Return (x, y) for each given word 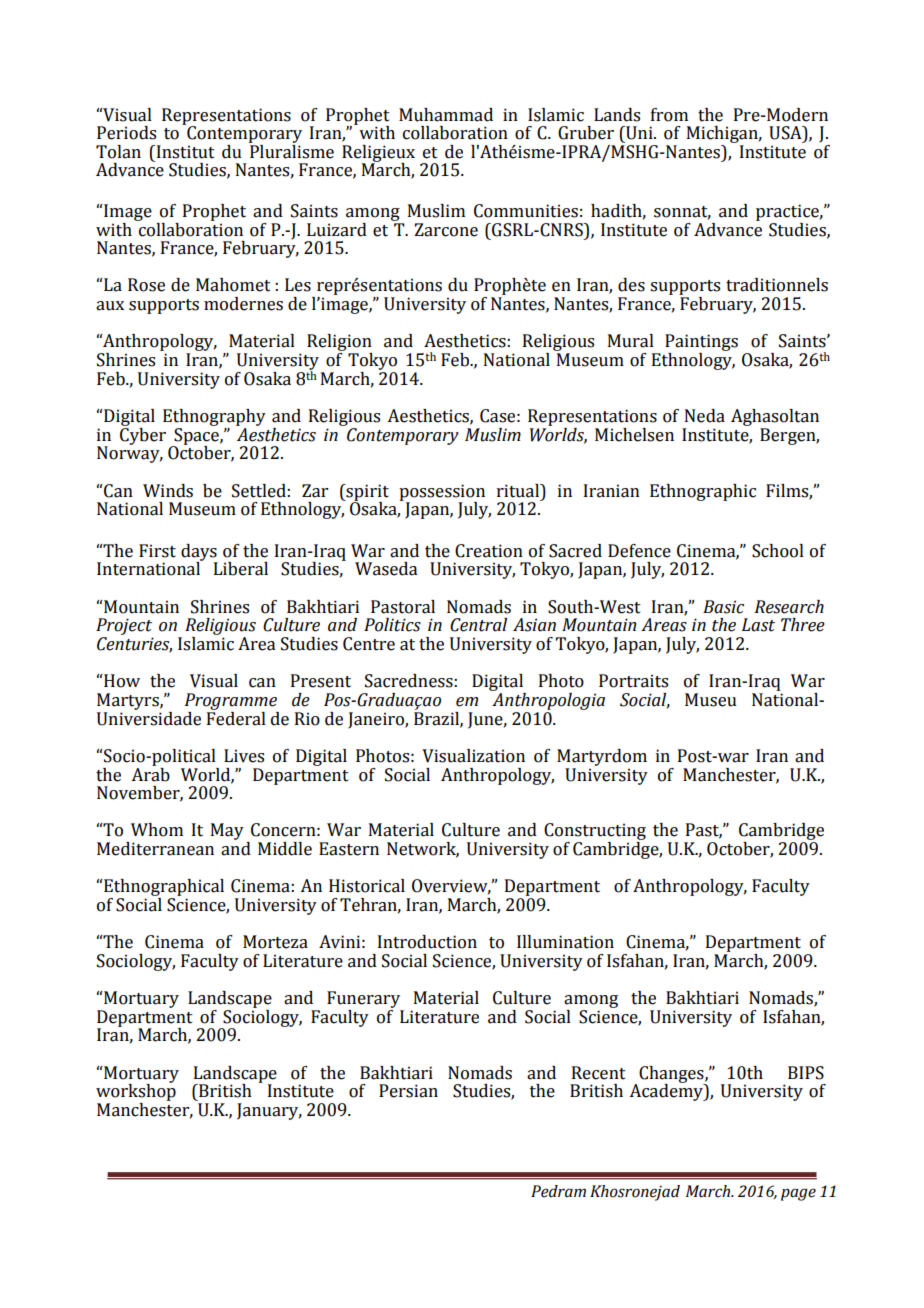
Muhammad (446, 115)
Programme (231, 701)
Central (478, 625)
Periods (126, 133)
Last (758, 625)
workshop (136, 1093)
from (669, 115)
